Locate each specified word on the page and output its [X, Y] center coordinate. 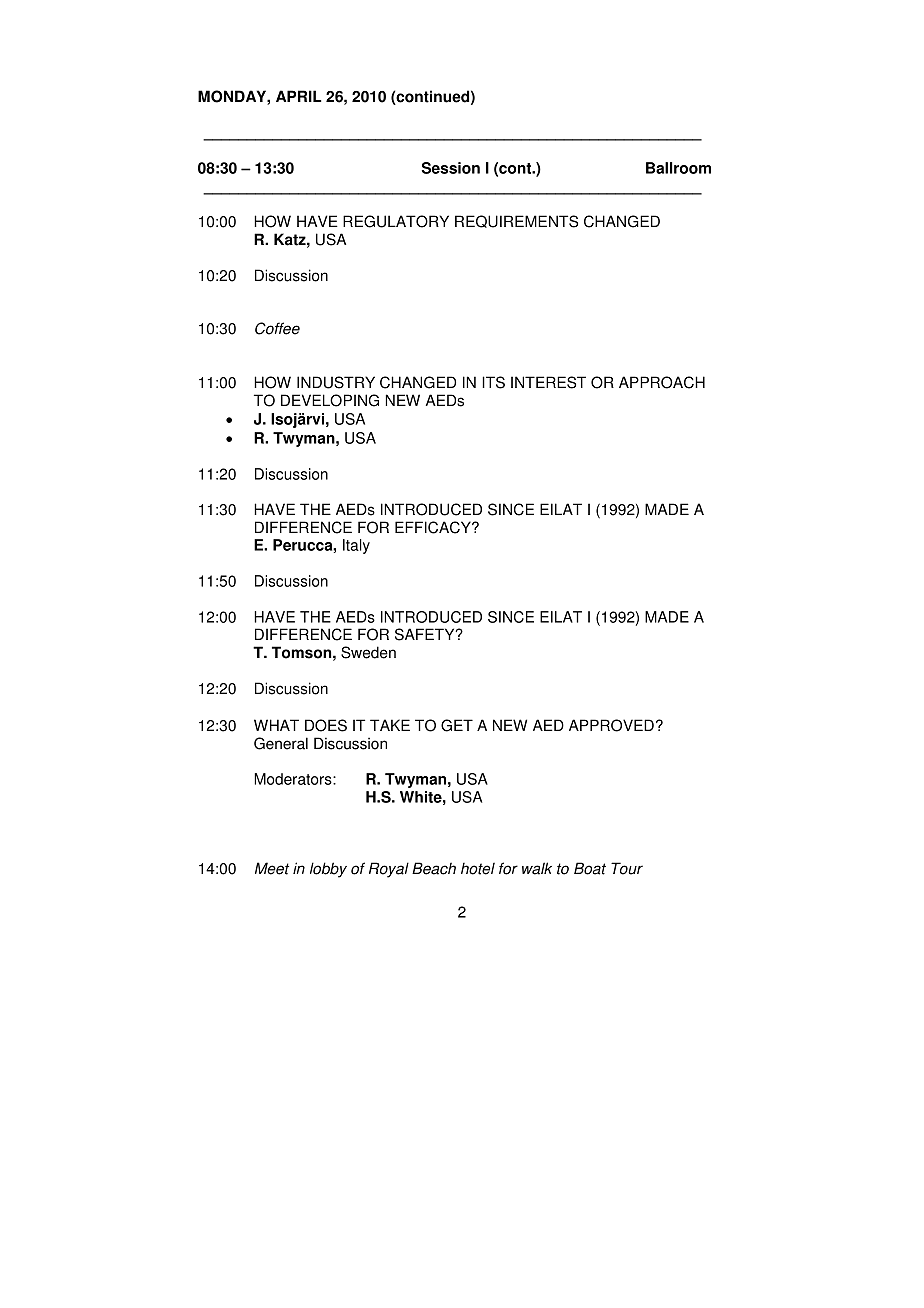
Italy [356, 546]
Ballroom [678, 168]
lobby [328, 870]
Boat [590, 868]
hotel [478, 868]
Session [451, 168]
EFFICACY [434, 527]
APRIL [299, 96]
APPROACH [662, 382]
